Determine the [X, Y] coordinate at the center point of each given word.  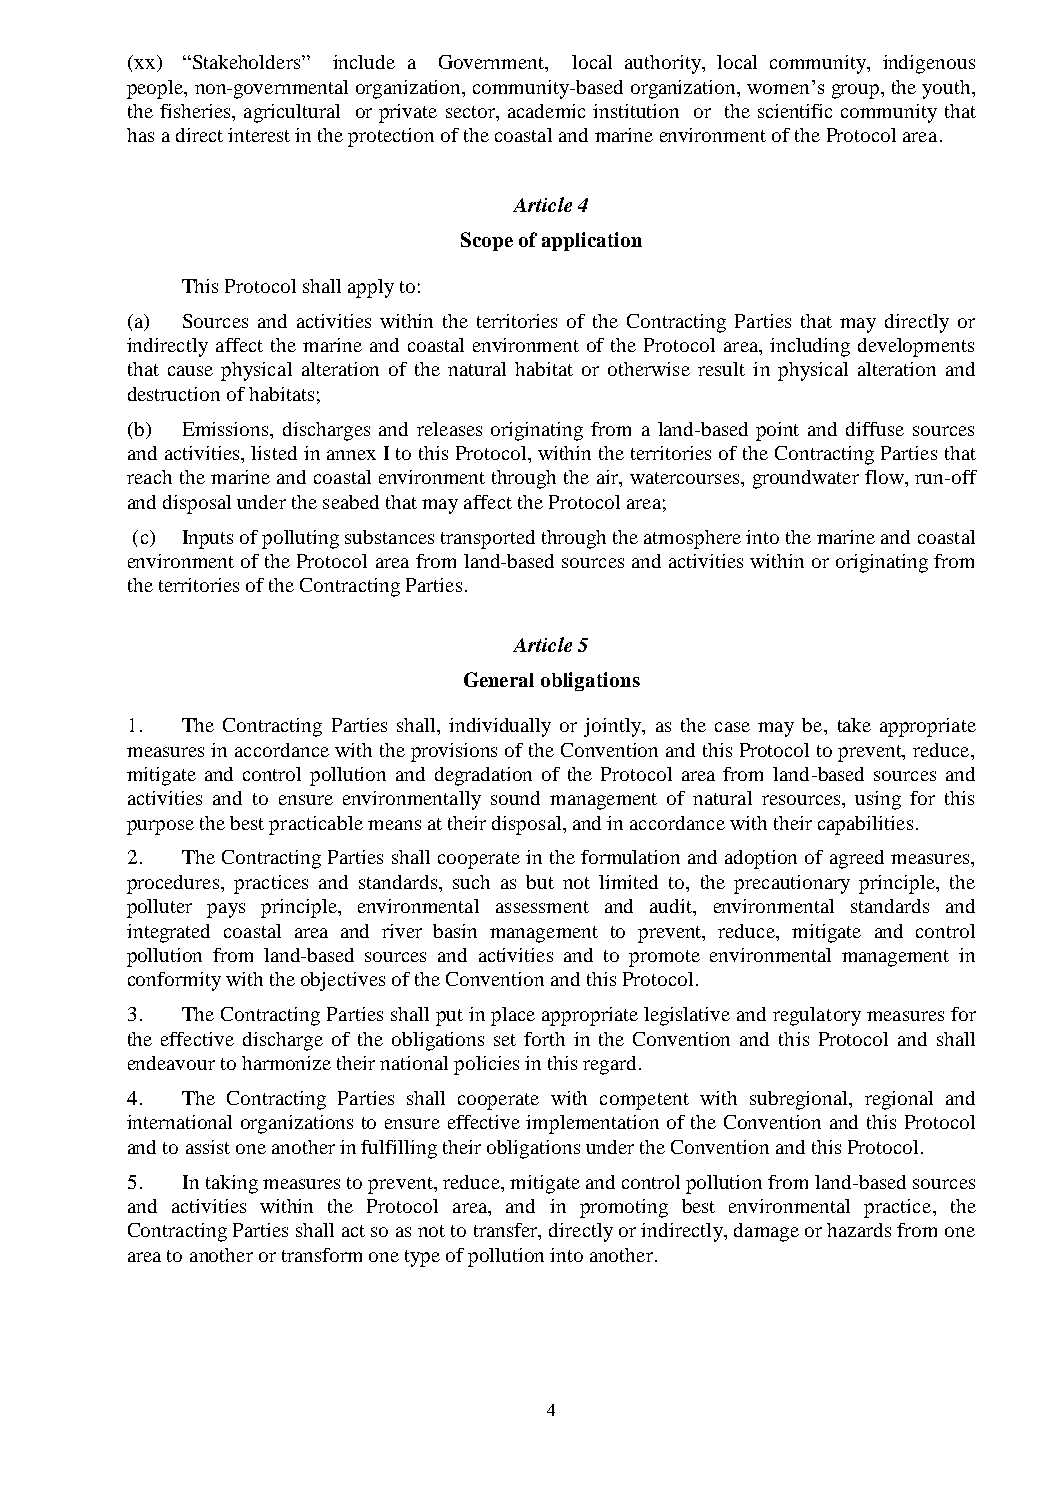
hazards [859, 1230]
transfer [507, 1231]
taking [232, 1184]
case [732, 727]
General [499, 679]
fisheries [196, 111]
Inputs [208, 539]
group [857, 91]
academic [546, 111]
